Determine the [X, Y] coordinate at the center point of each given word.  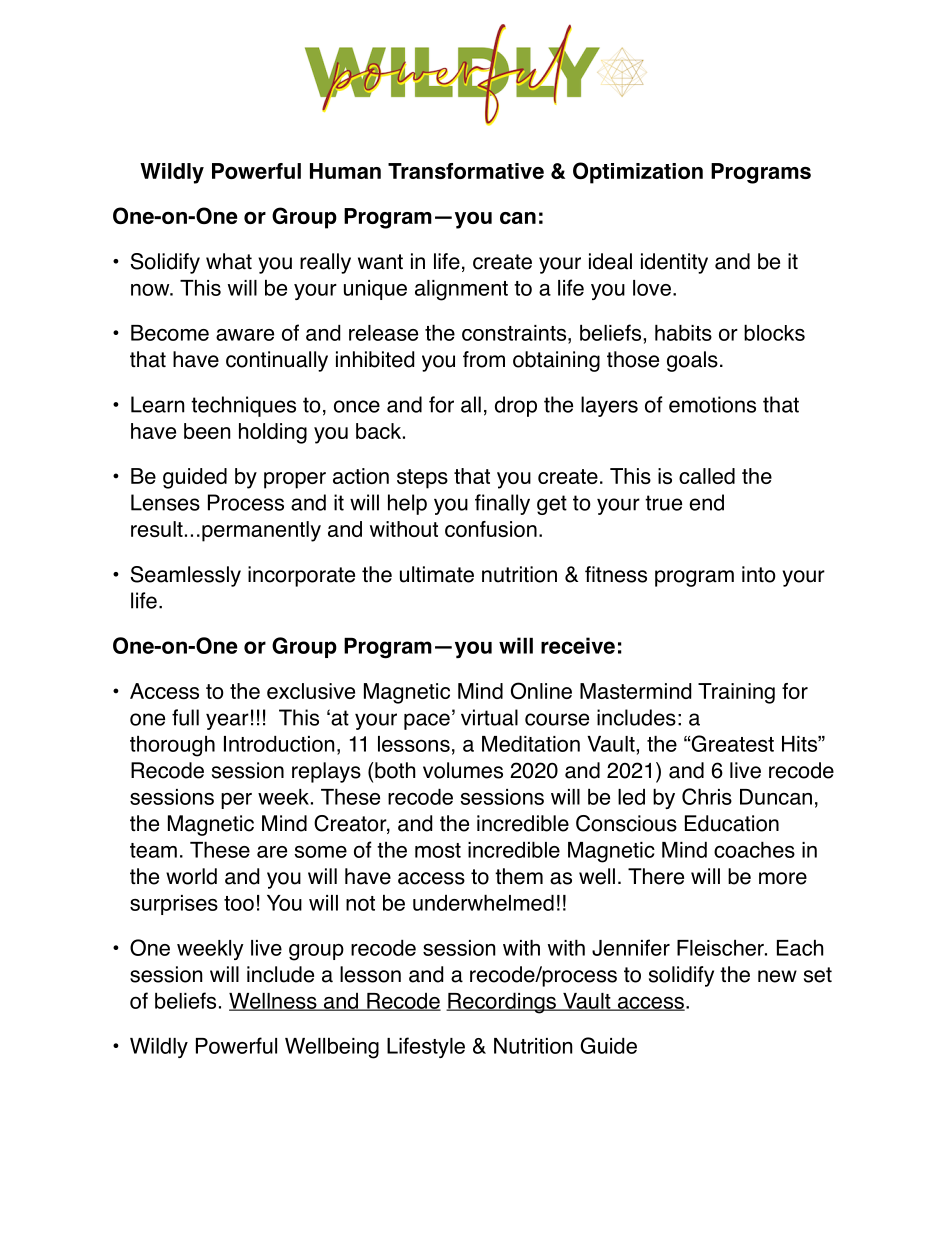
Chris [707, 796]
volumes [463, 770]
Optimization [638, 173]
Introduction [279, 744]
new [777, 976]
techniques [243, 406]
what [229, 261]
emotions [712, 404]
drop [516, 406]
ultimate [437, 574]
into [759, 574]
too [239, 903]
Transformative [466, 171]
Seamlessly [186, 576]
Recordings [502, 1003]
